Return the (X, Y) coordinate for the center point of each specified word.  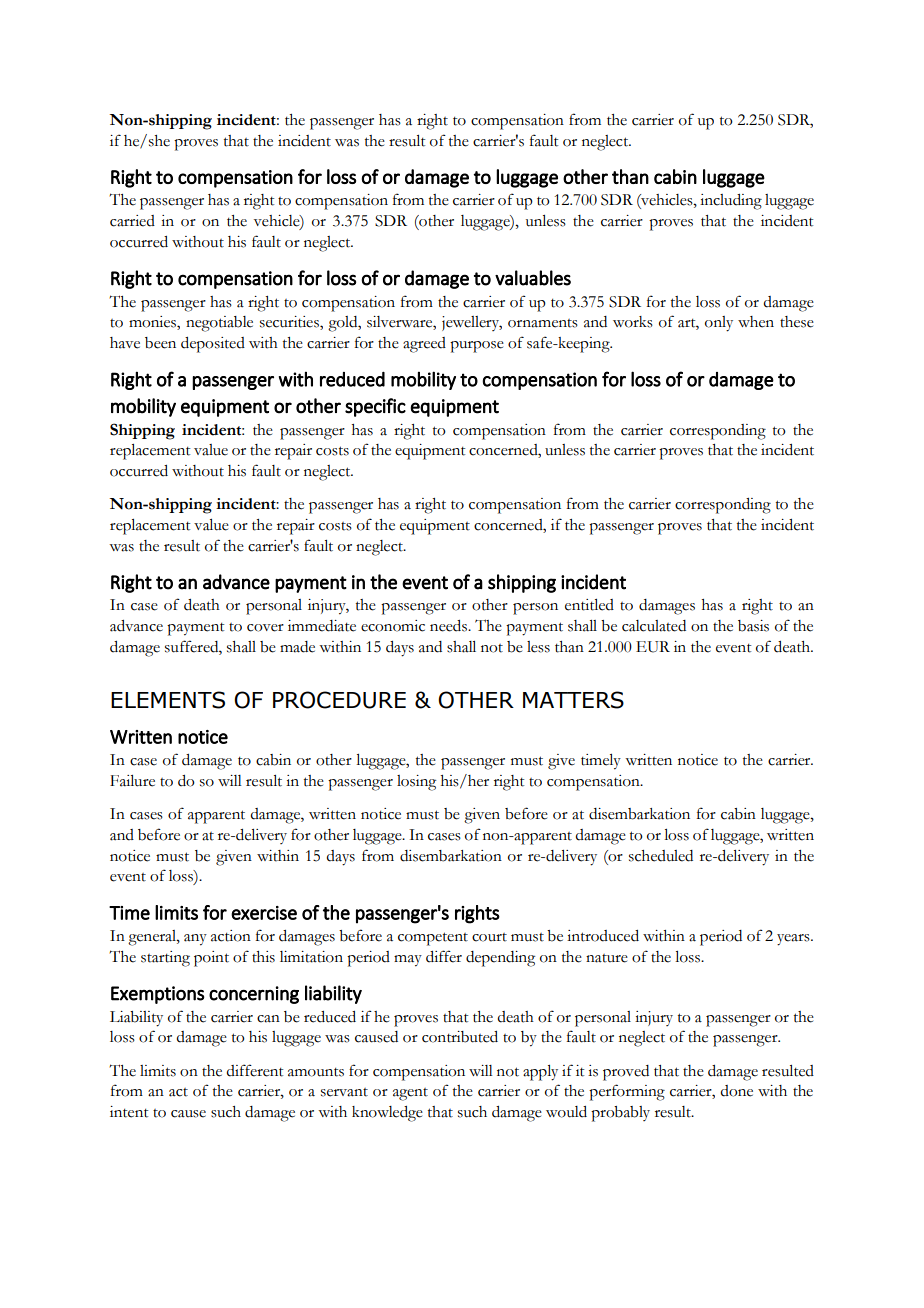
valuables (533, 278)
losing (416, 783)
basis (753, 626)
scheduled (661, 856)
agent (410, 1094)
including (731, 202)
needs (449, 626)
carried (132, 221)
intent (129, 1112)
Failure (132, 781)
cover (265, 628)
